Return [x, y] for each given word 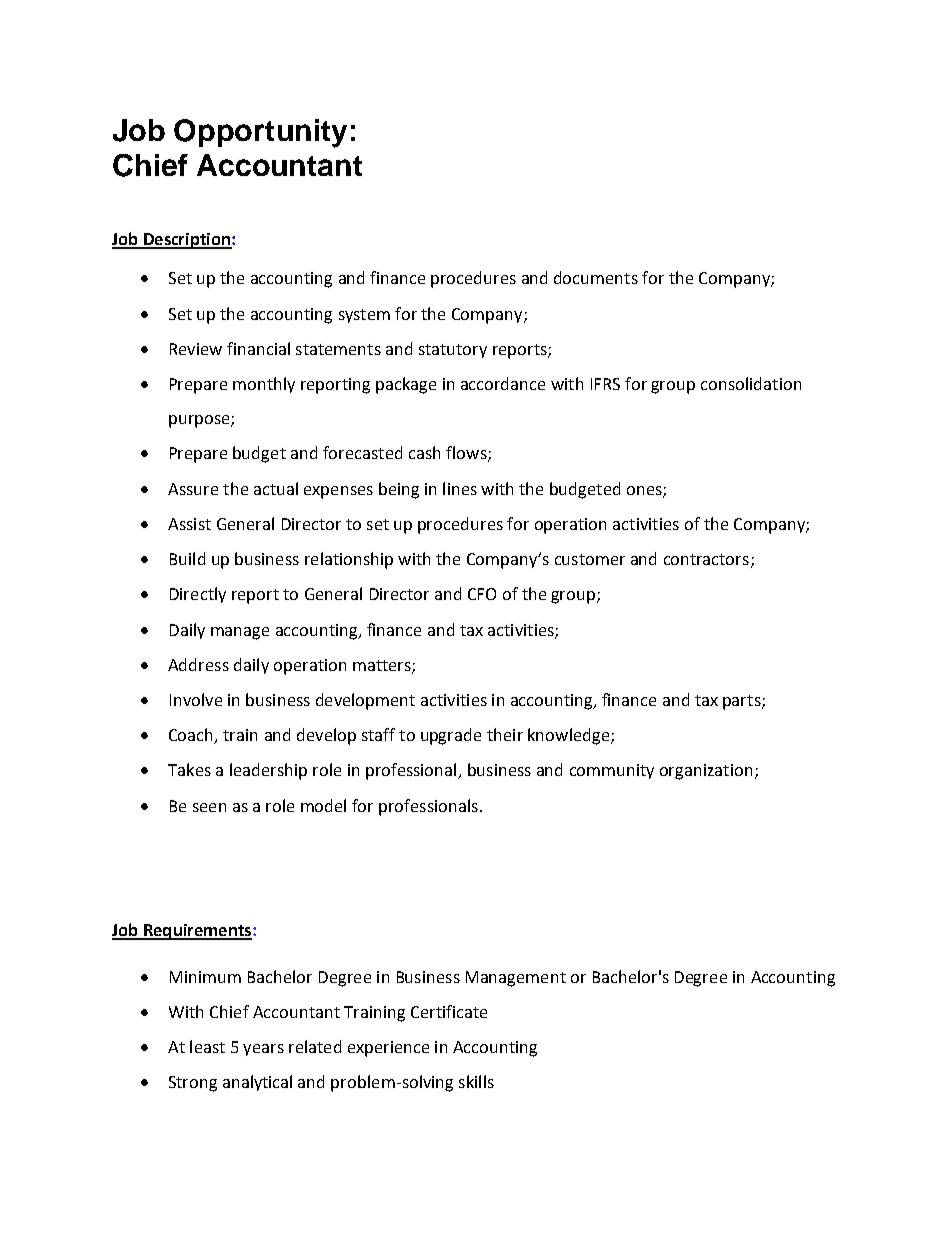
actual [276, 488]
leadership [268, 771]
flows [467, 454]
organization [706, 772]
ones [645, 491]
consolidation [751, 383]
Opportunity [260, 133]
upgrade [451, 736]
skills [476, 1081]
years [263, 1050]
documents [596, 277]
